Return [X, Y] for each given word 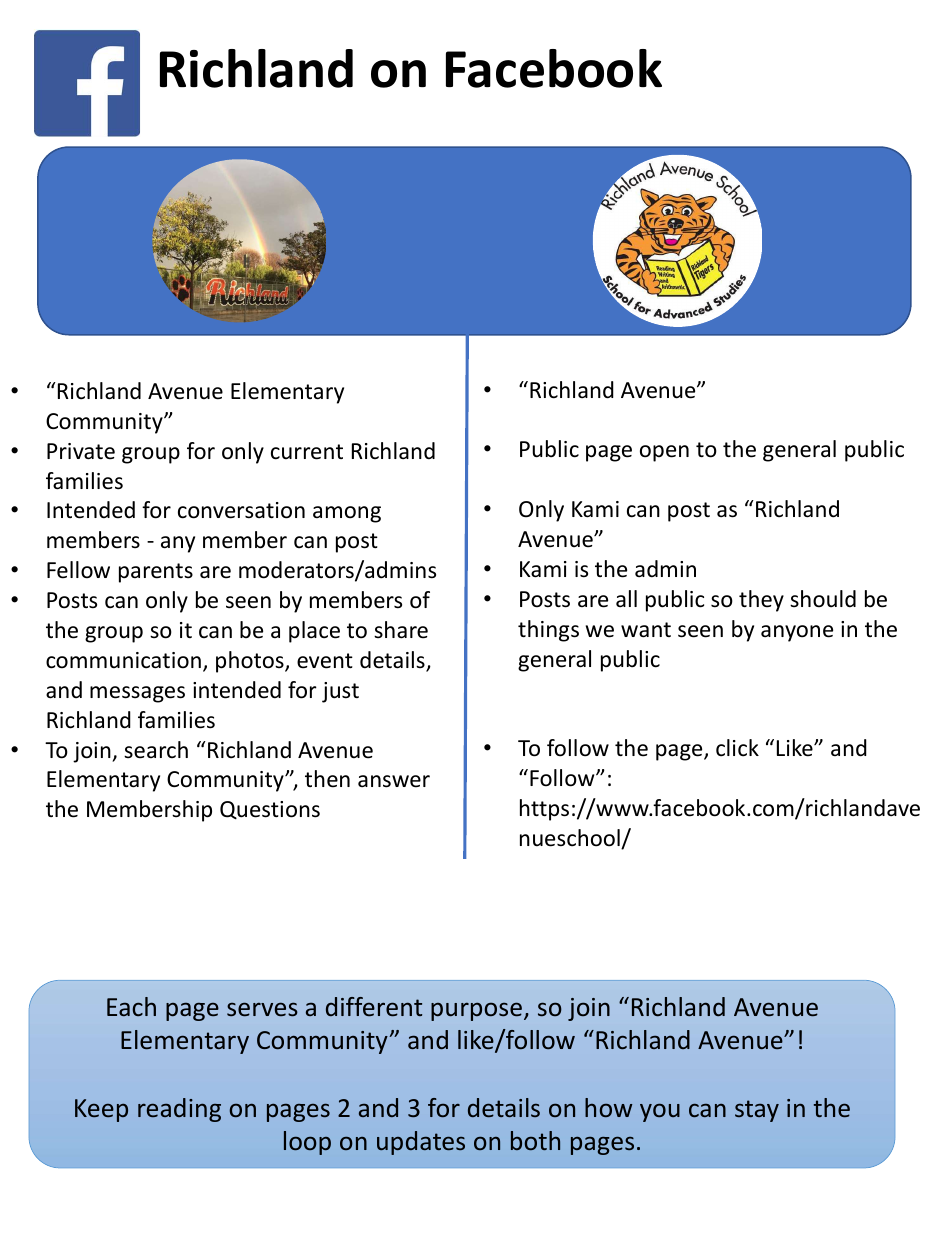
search [156, 750]
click [737, 748]
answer [394, 781]
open [664, 453]
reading [179, 1110]
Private [81, 451]
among [347, 514]
